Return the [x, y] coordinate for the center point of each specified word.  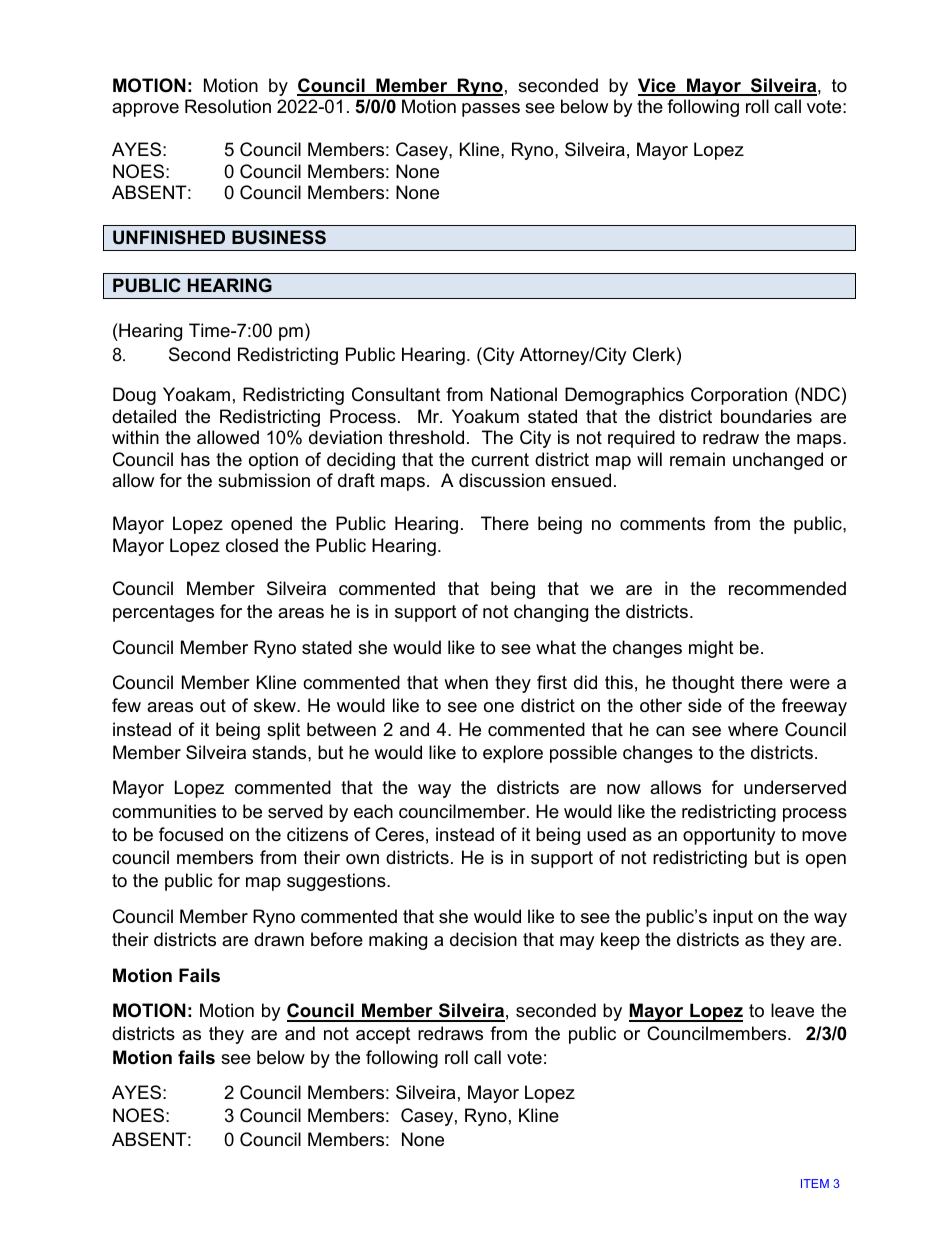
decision [483, 939]
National [524, 394]
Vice [658, 86]
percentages [163, 613]
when [466, 682]
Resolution [228, 106]
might [711, 649]
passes [491, 110]
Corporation [739, 396]
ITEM [815, 1183]
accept [383, 1035]
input [733, 918]
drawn [279, 939]
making [398, 941]
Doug [134, 396]
